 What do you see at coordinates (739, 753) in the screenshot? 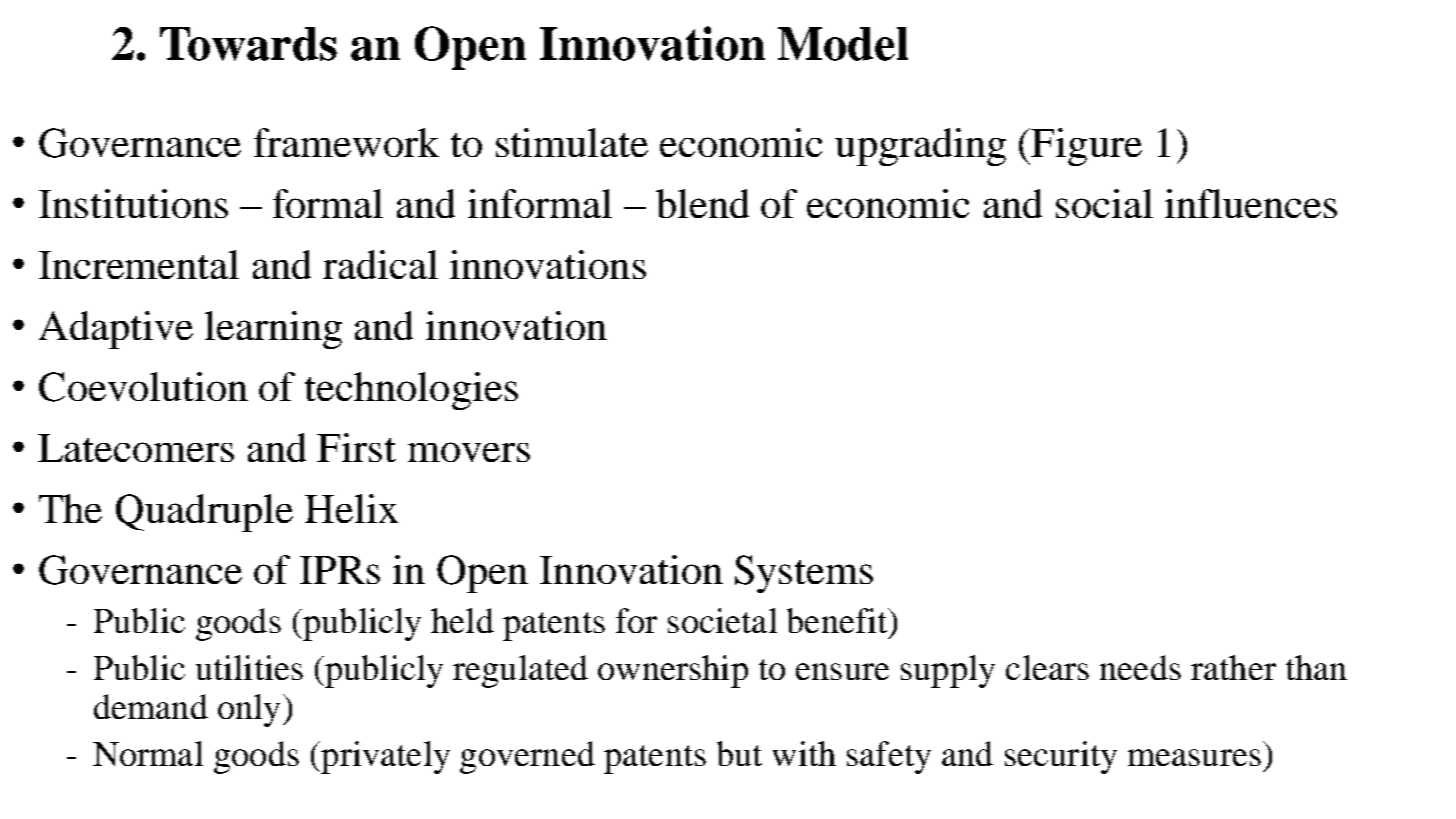
I see `but` at bounding box center [739, 753].
